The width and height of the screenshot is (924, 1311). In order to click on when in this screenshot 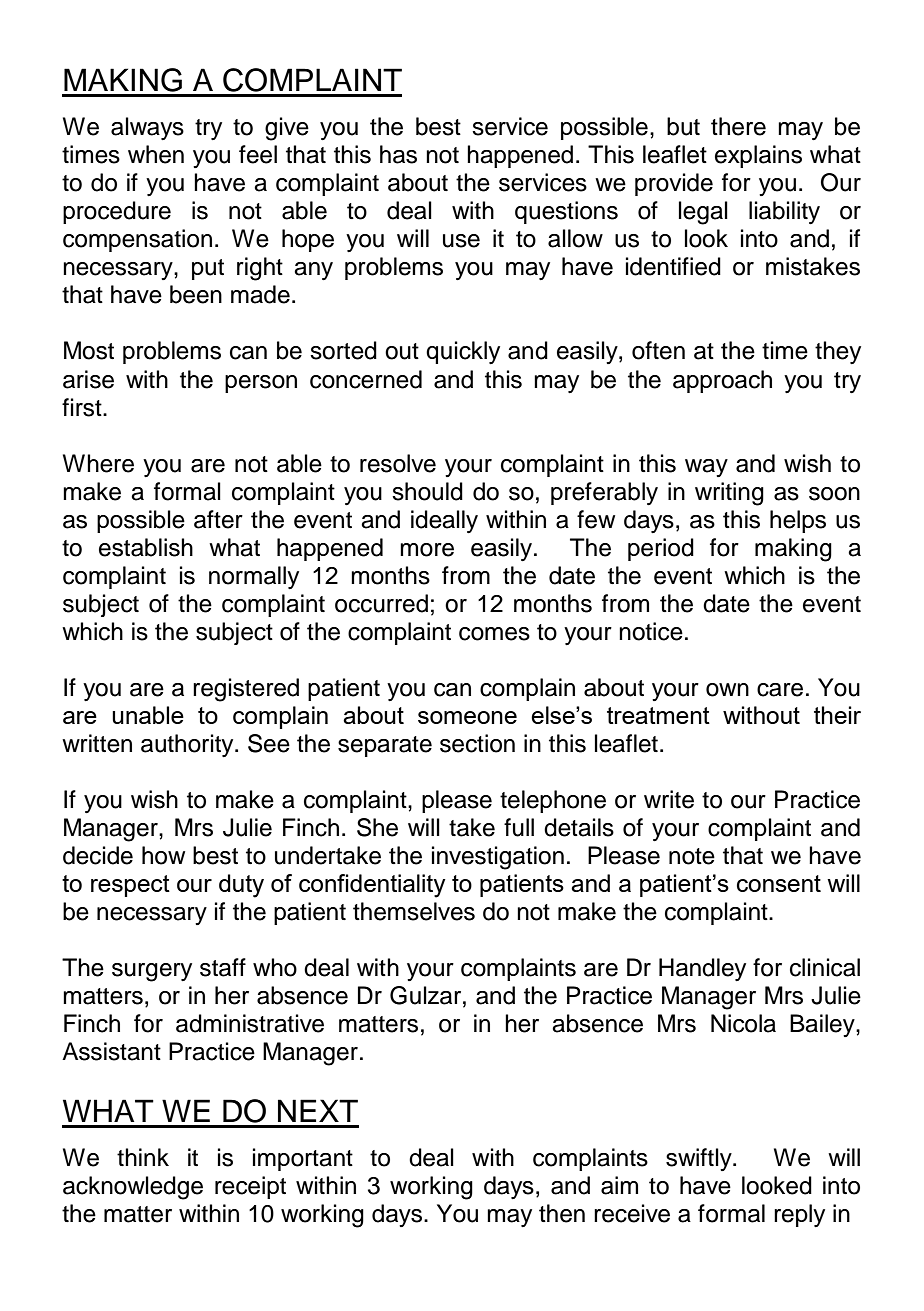, I will do `click(156, 154)`.
